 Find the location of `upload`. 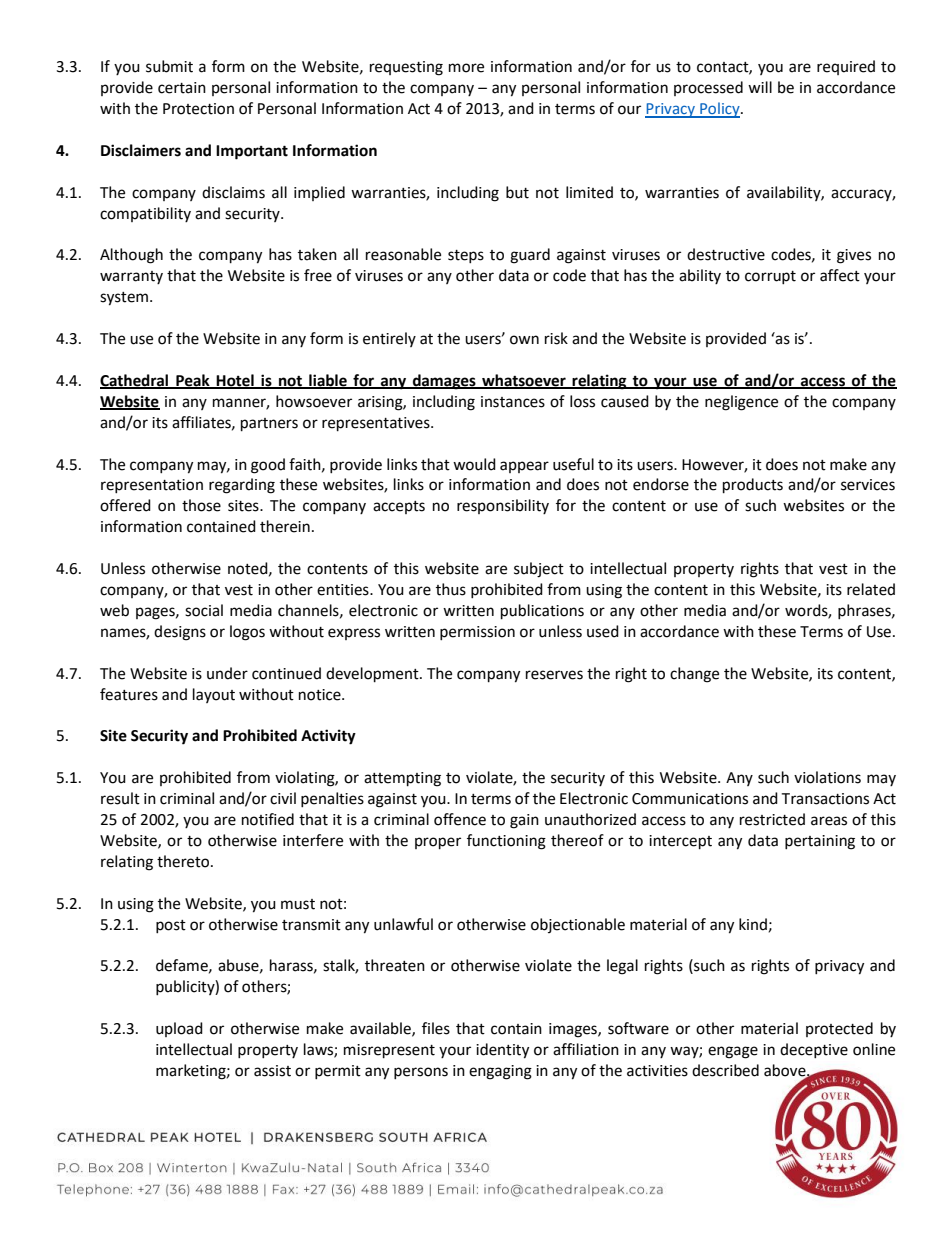

upload is located at coordinates (179, 1029).
